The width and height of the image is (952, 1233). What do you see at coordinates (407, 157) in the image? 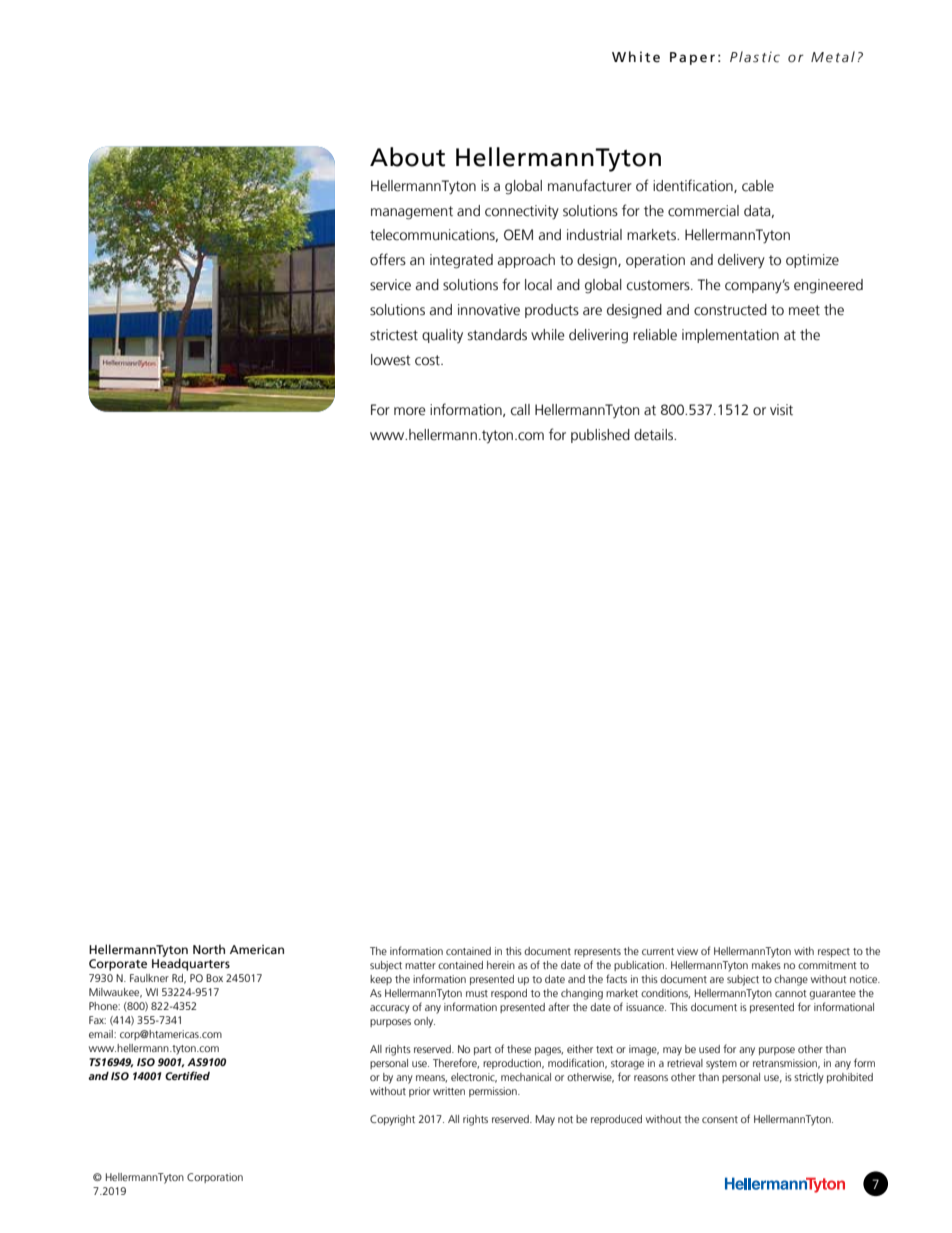
I see `About` at bounding box center [407, 157].
